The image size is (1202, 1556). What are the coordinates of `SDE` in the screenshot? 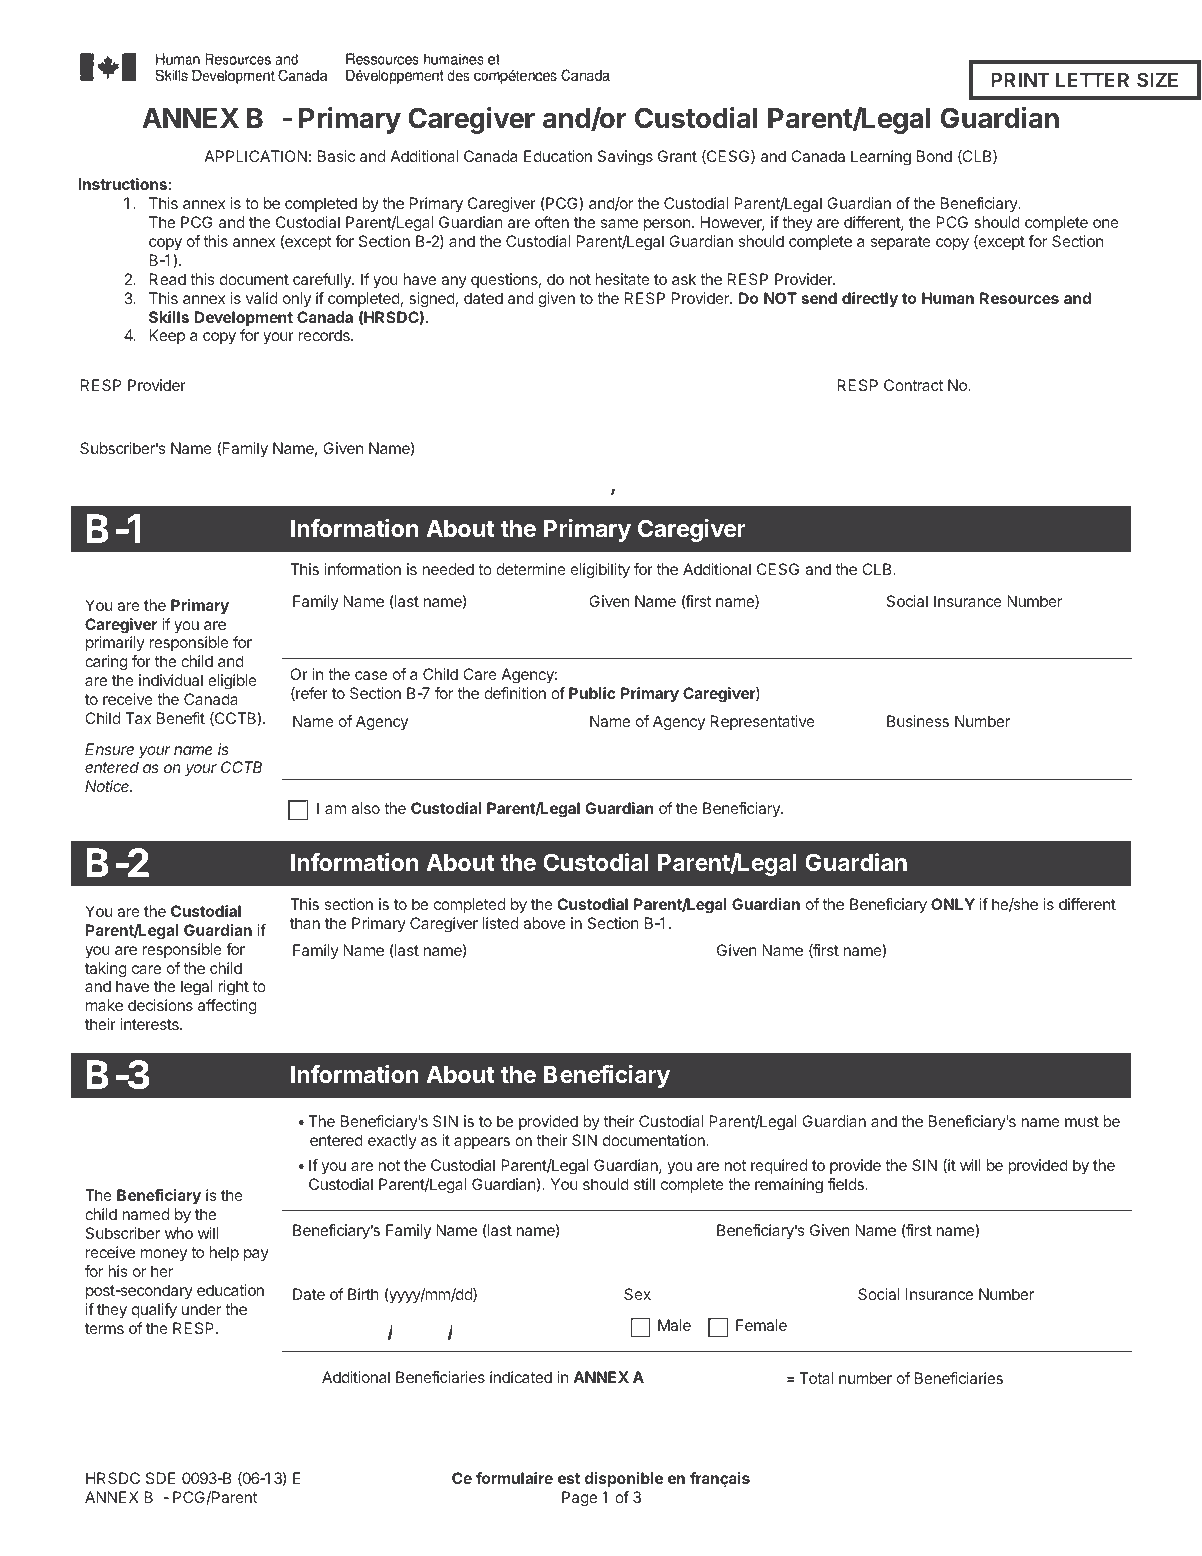 It's located at (160, 1478).
